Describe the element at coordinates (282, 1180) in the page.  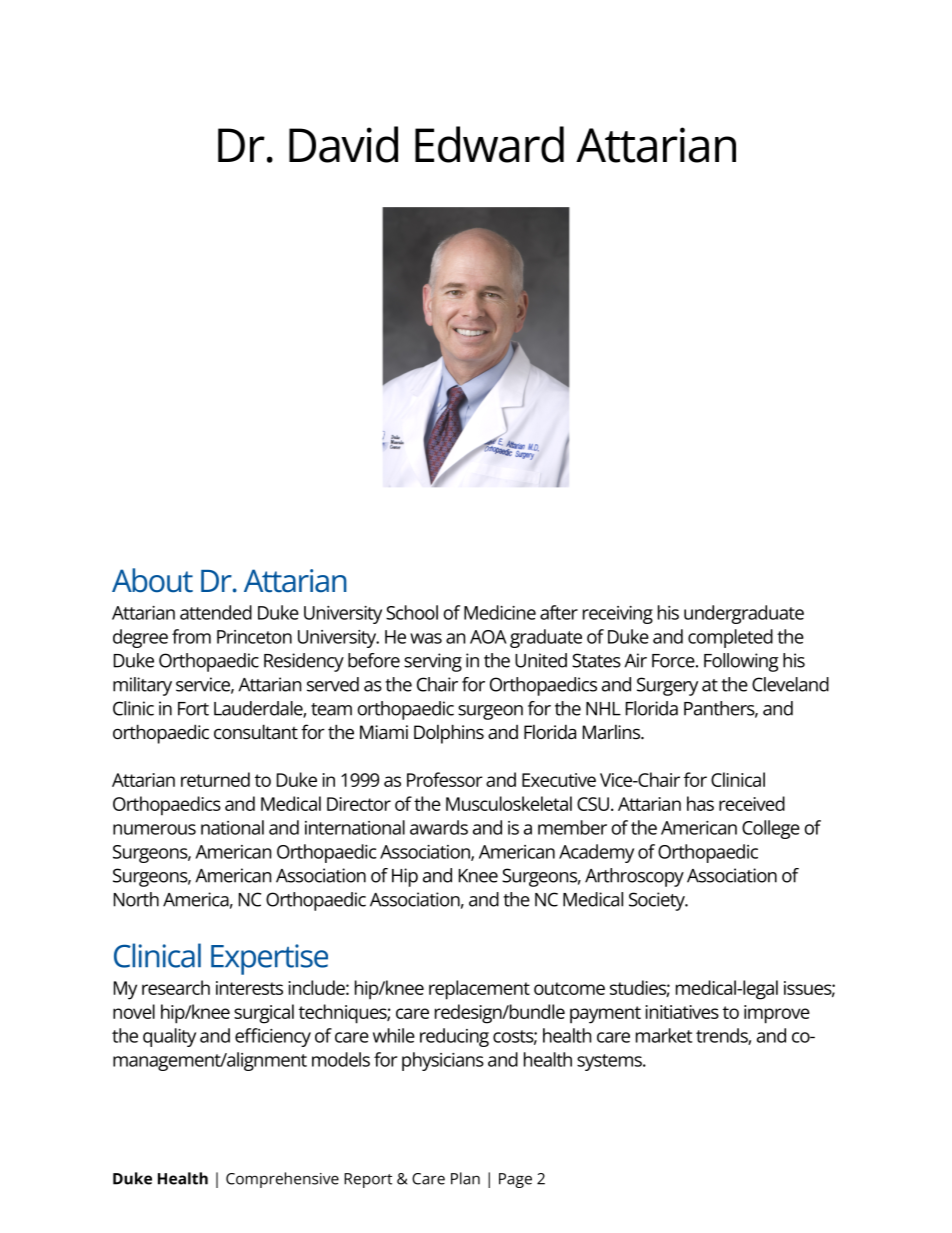
I see `Comprehensive` at that location.
